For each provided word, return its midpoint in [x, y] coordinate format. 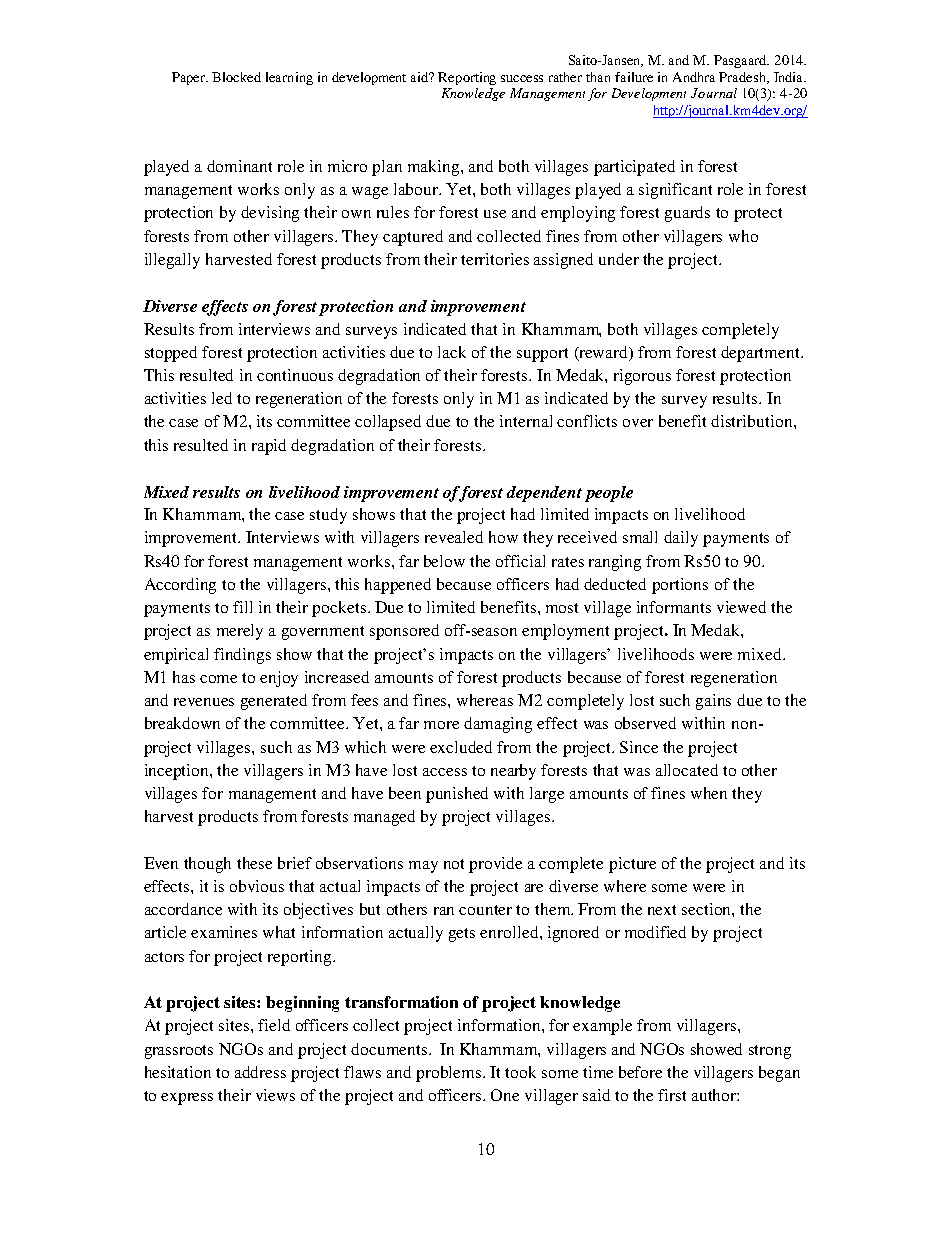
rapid [269, 447]
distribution [753, 421]
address [260, 1072]
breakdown [182, 723]
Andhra [694, 77]
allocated [687, 770]
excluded [461, 747]
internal [526, 421]
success [522, 78]
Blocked [236, 77]
